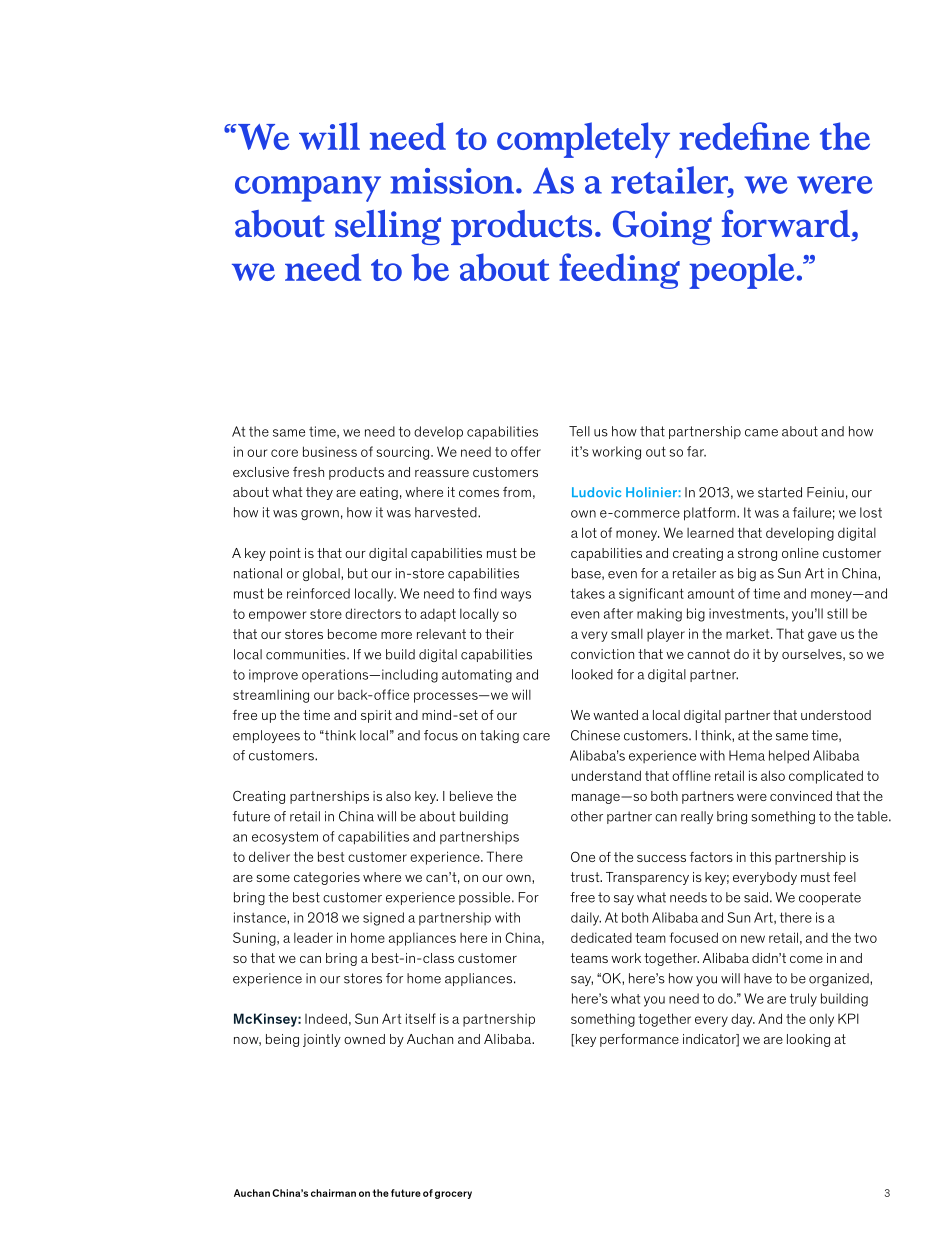 The image size is (952, 1233). What do you see at coordinates (333, 1193) in the document?
I see `chairman` at bounding box center [333, 1193].
